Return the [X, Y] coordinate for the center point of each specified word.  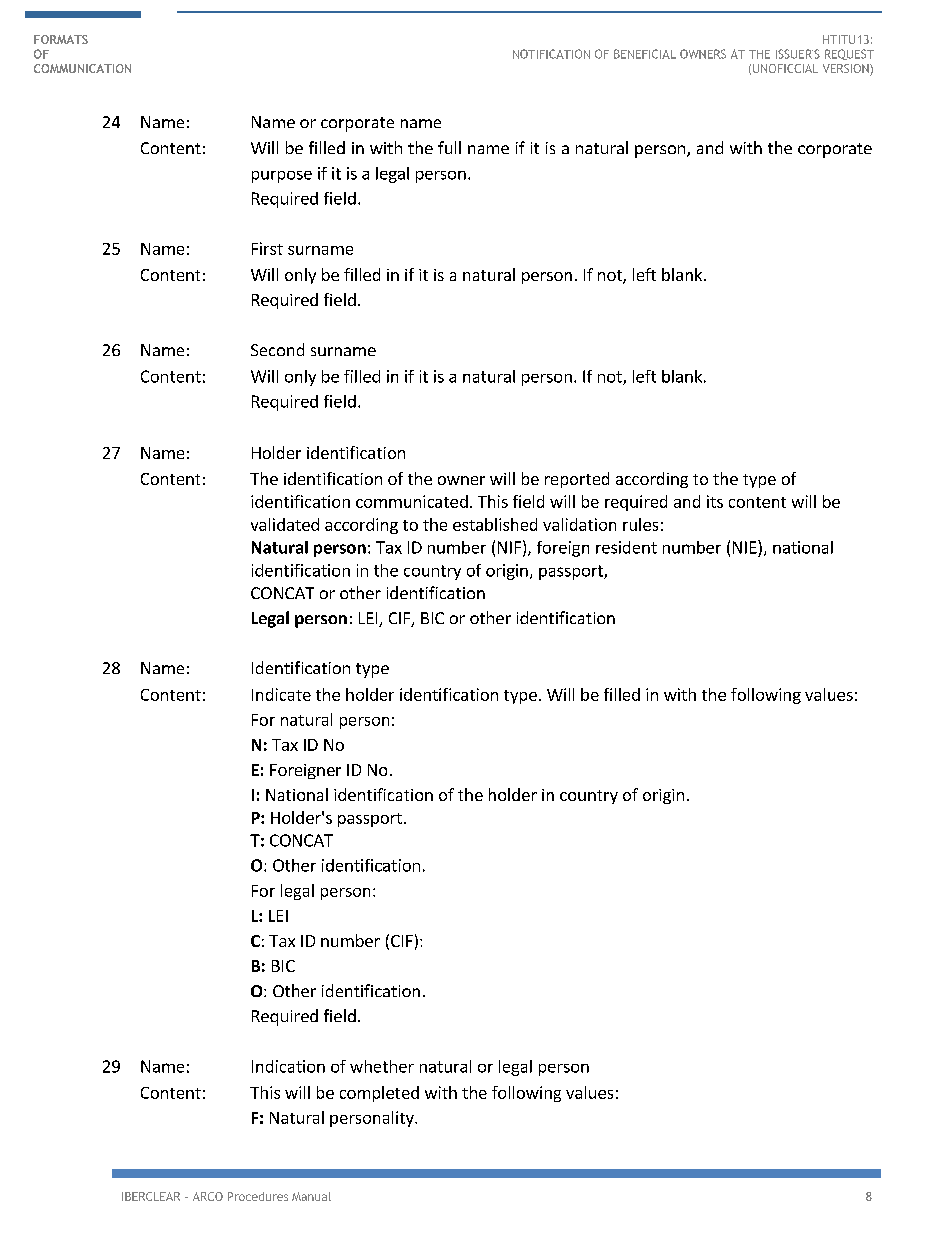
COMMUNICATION [82, 68]
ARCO [208, 1196]
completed [379, 1094]
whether [382, 1066]
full [449, 147]
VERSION [847, 70]
